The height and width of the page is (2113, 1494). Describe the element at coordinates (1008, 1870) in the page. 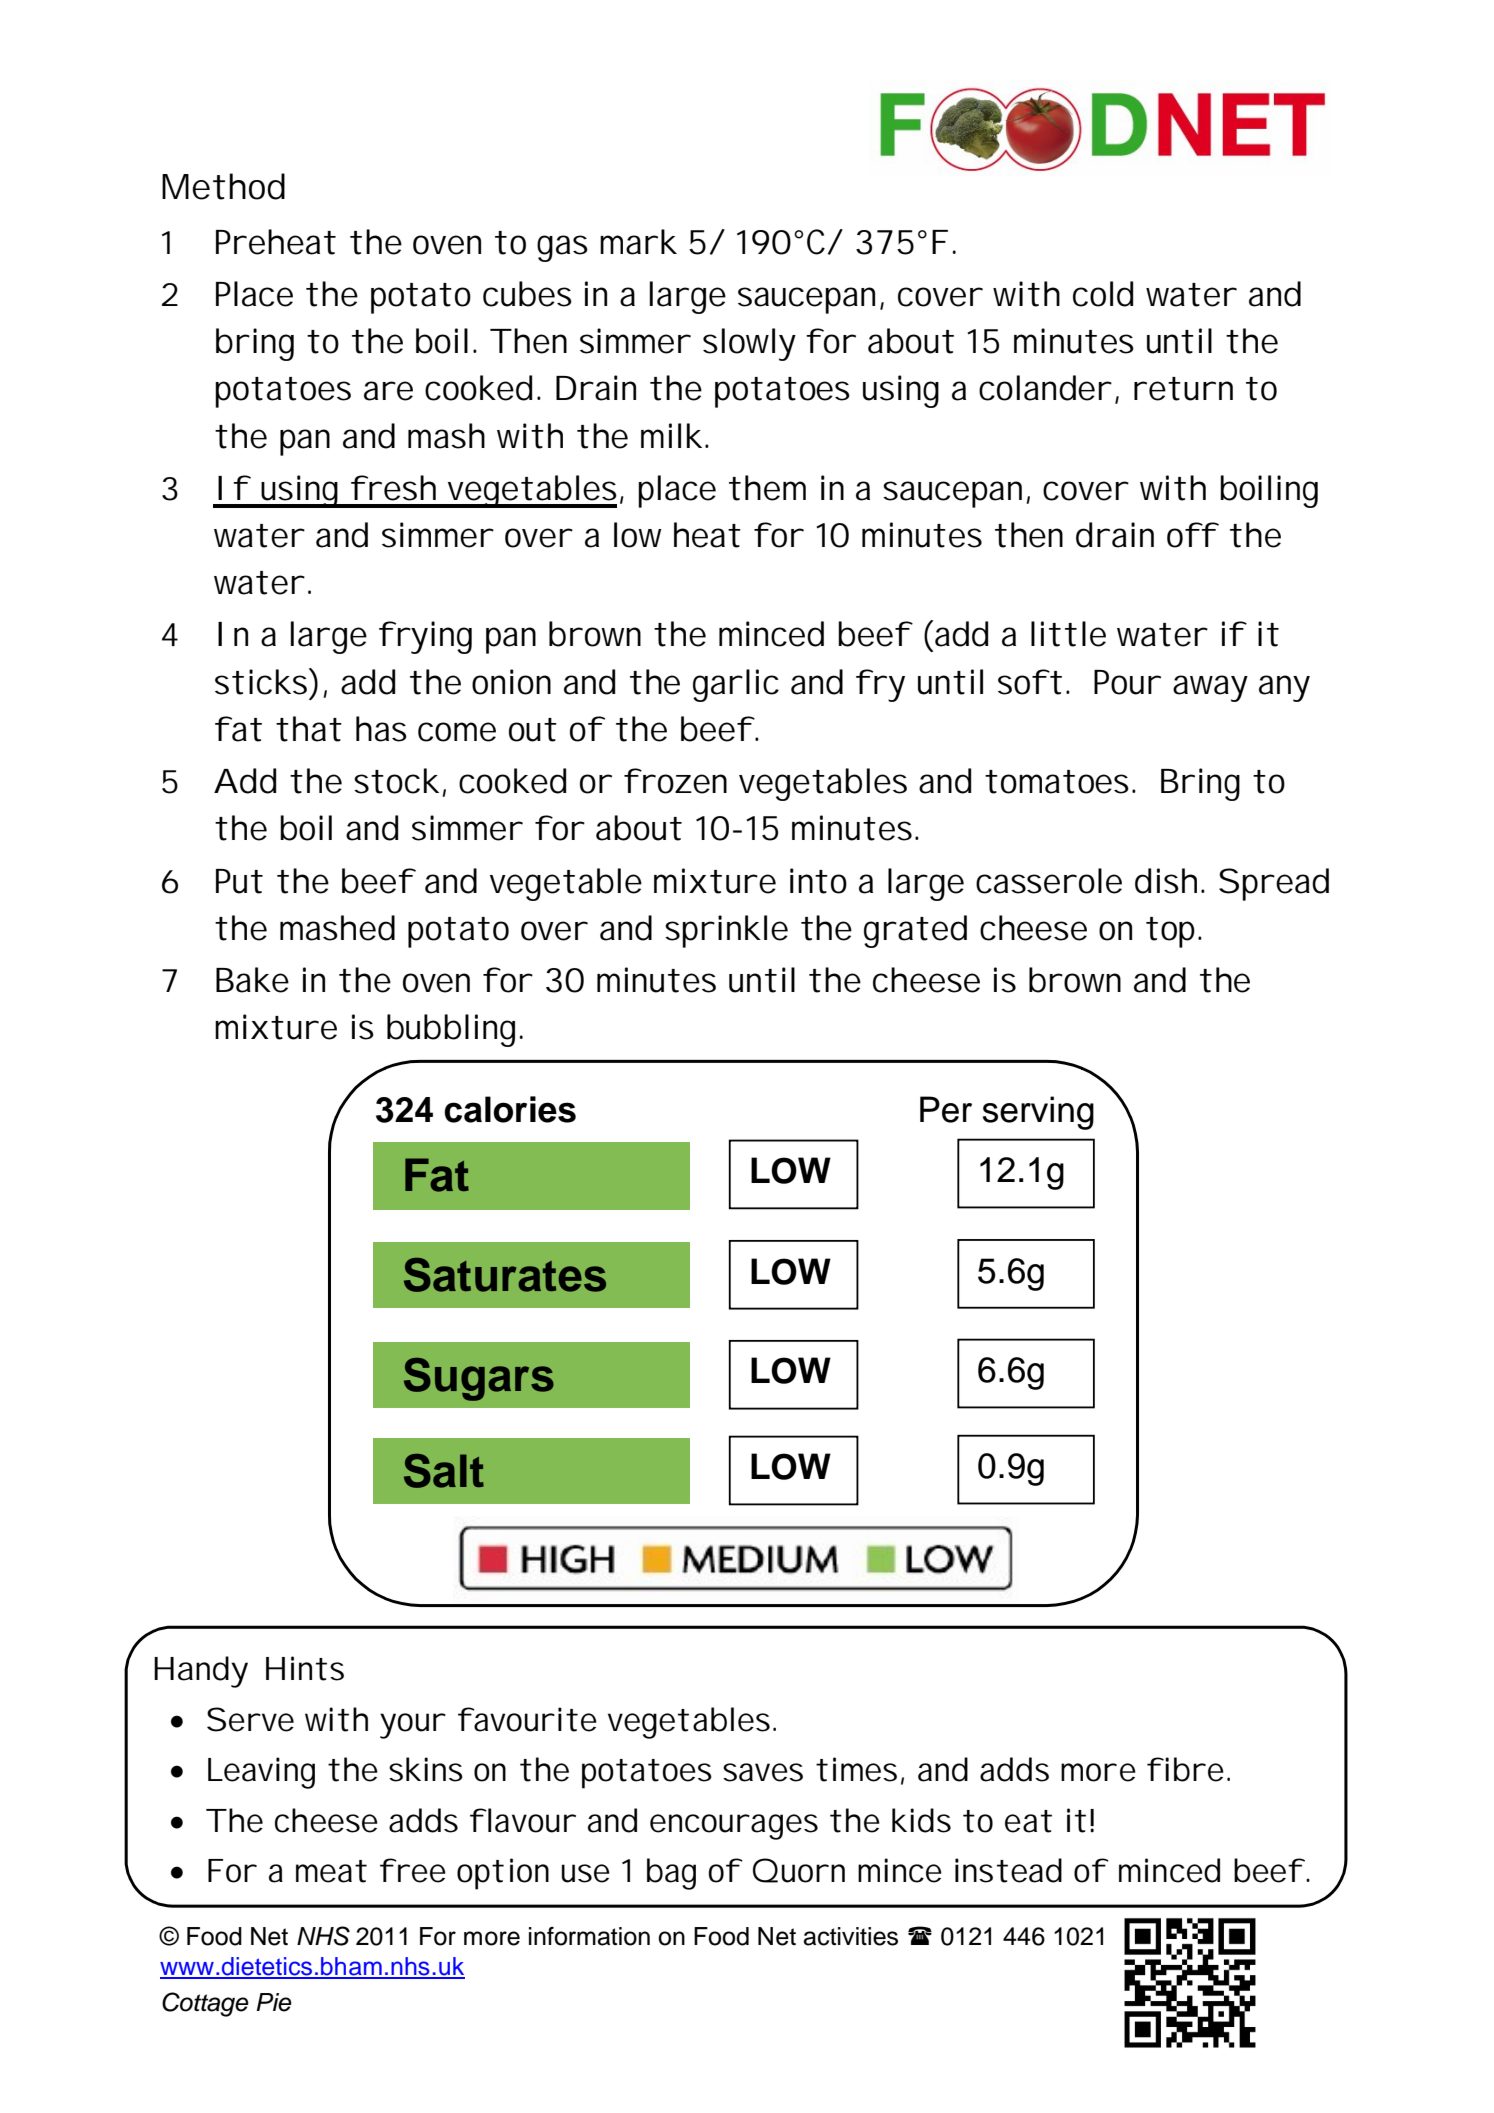

I see `instead` at that location.
